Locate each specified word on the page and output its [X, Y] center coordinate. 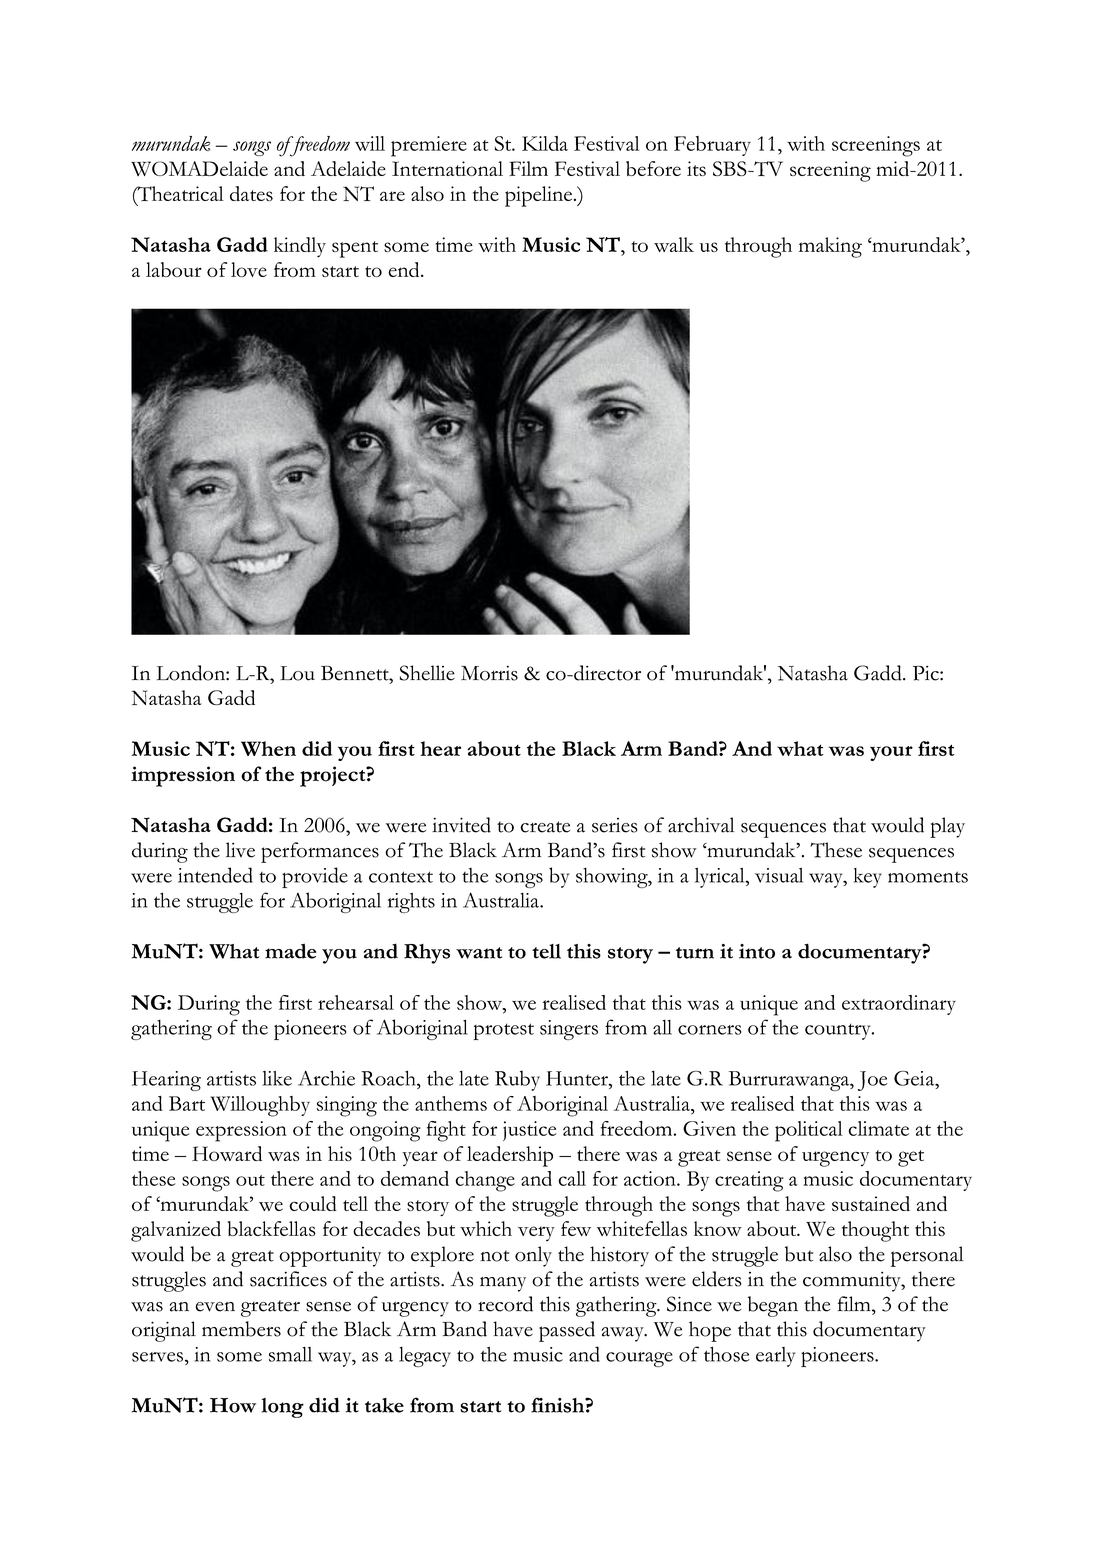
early [775, 1357]
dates [251, 193]
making [830, 247]
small [290, 1354]
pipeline [540, 196]
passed [567, 1331]
